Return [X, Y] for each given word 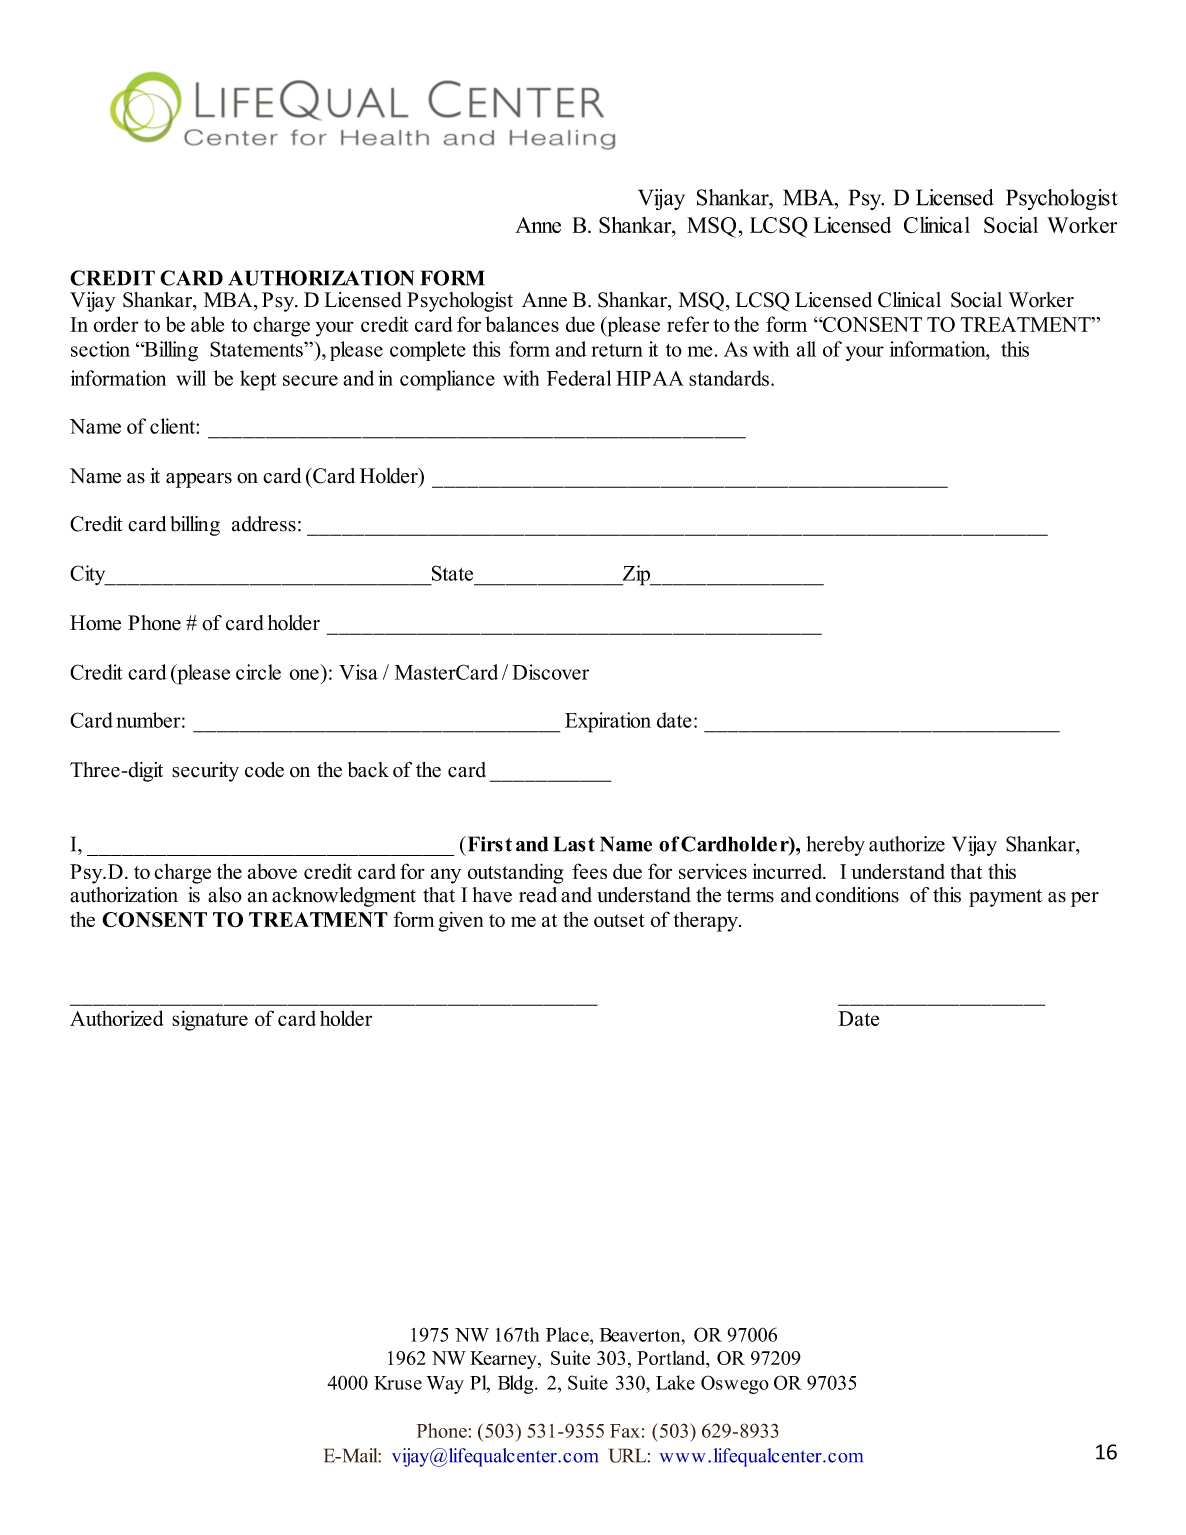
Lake [675, 1382]
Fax [625, 1431]
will [191, 378]
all [806, 349]
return [617, 350]
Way [445, 1385]
